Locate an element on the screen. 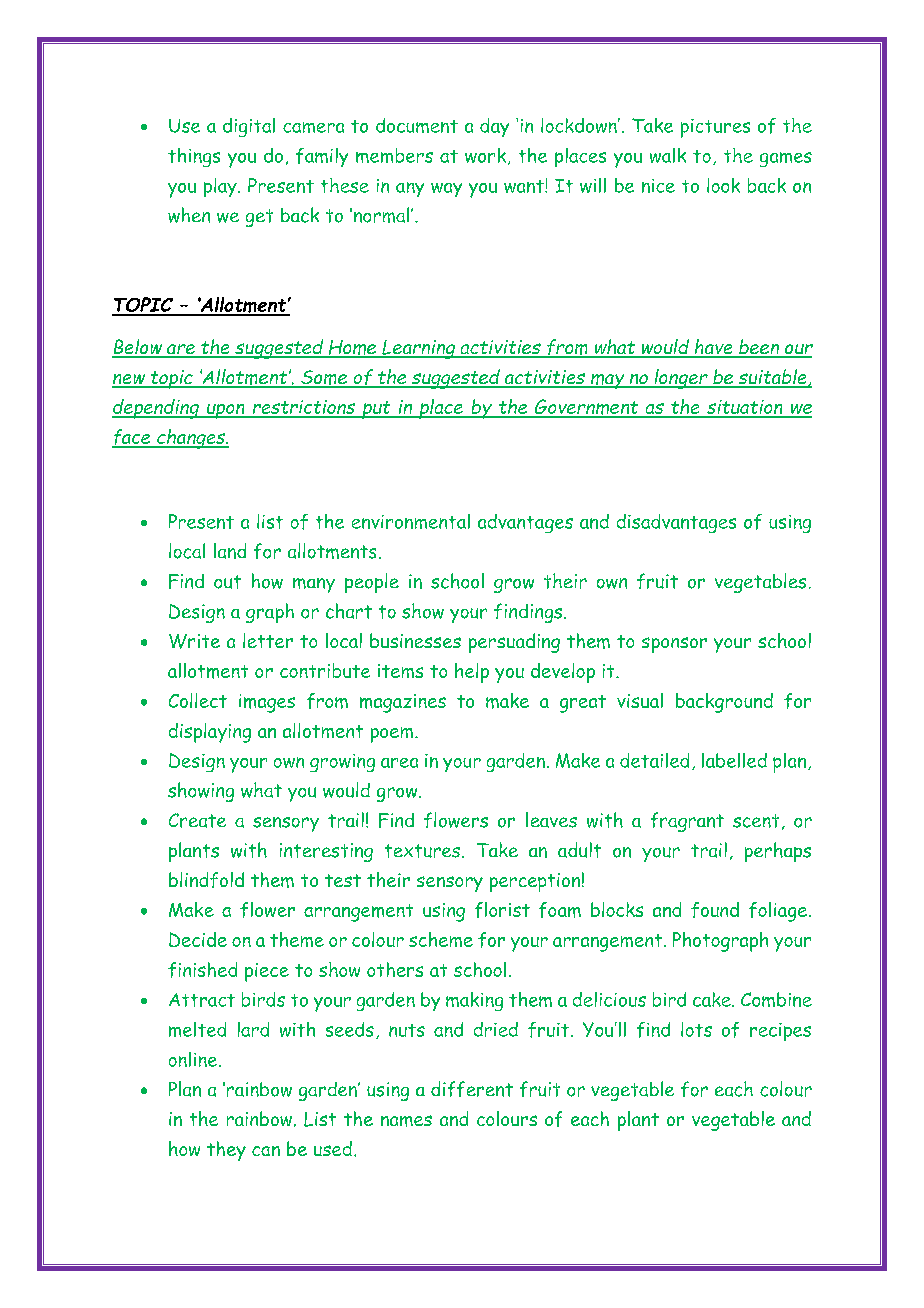 This screenshot has width=924, height=1308. work is located at coordinates (485, 155).
